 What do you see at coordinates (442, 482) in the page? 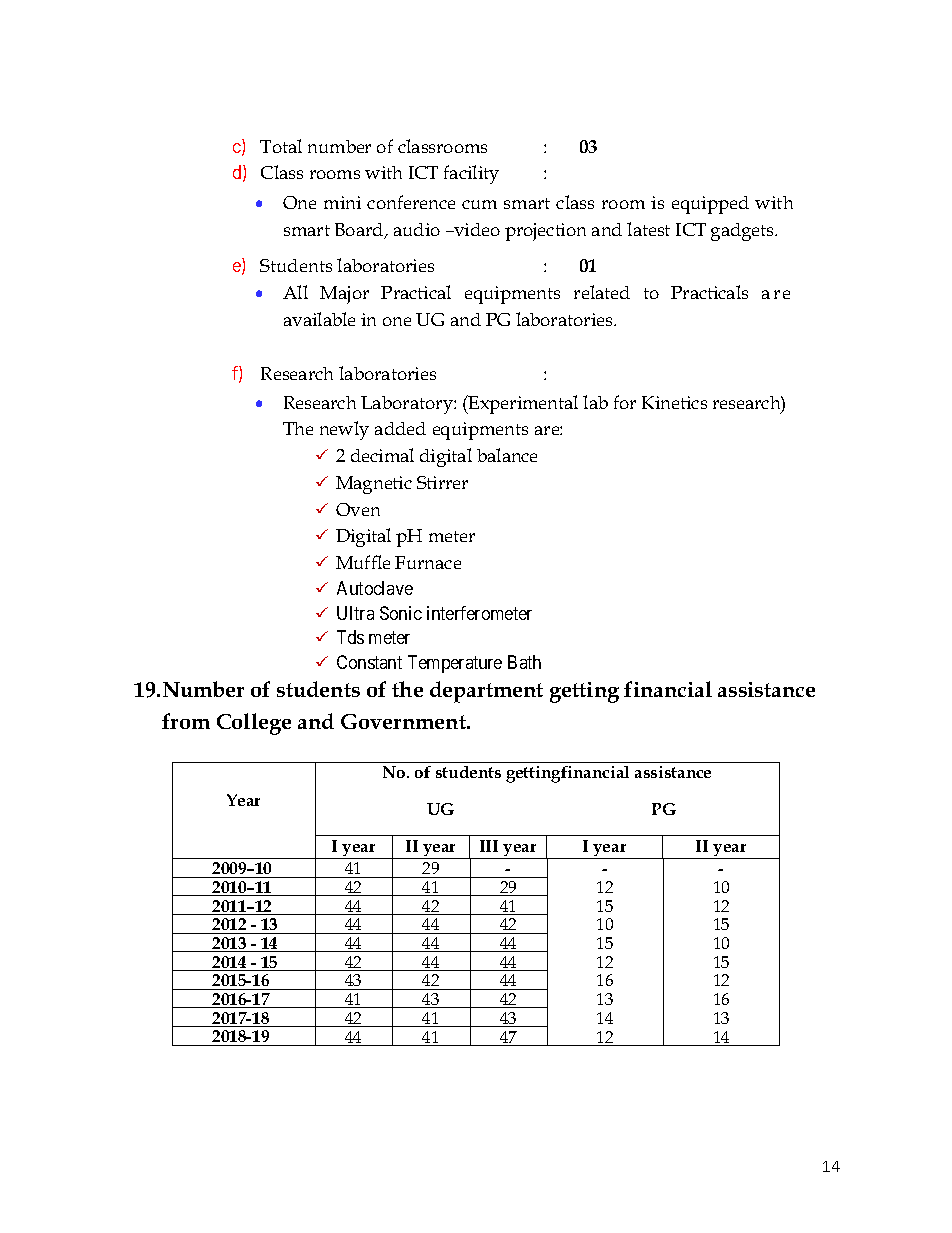
I see `Stirrer` at bounding box center [442, 482].
